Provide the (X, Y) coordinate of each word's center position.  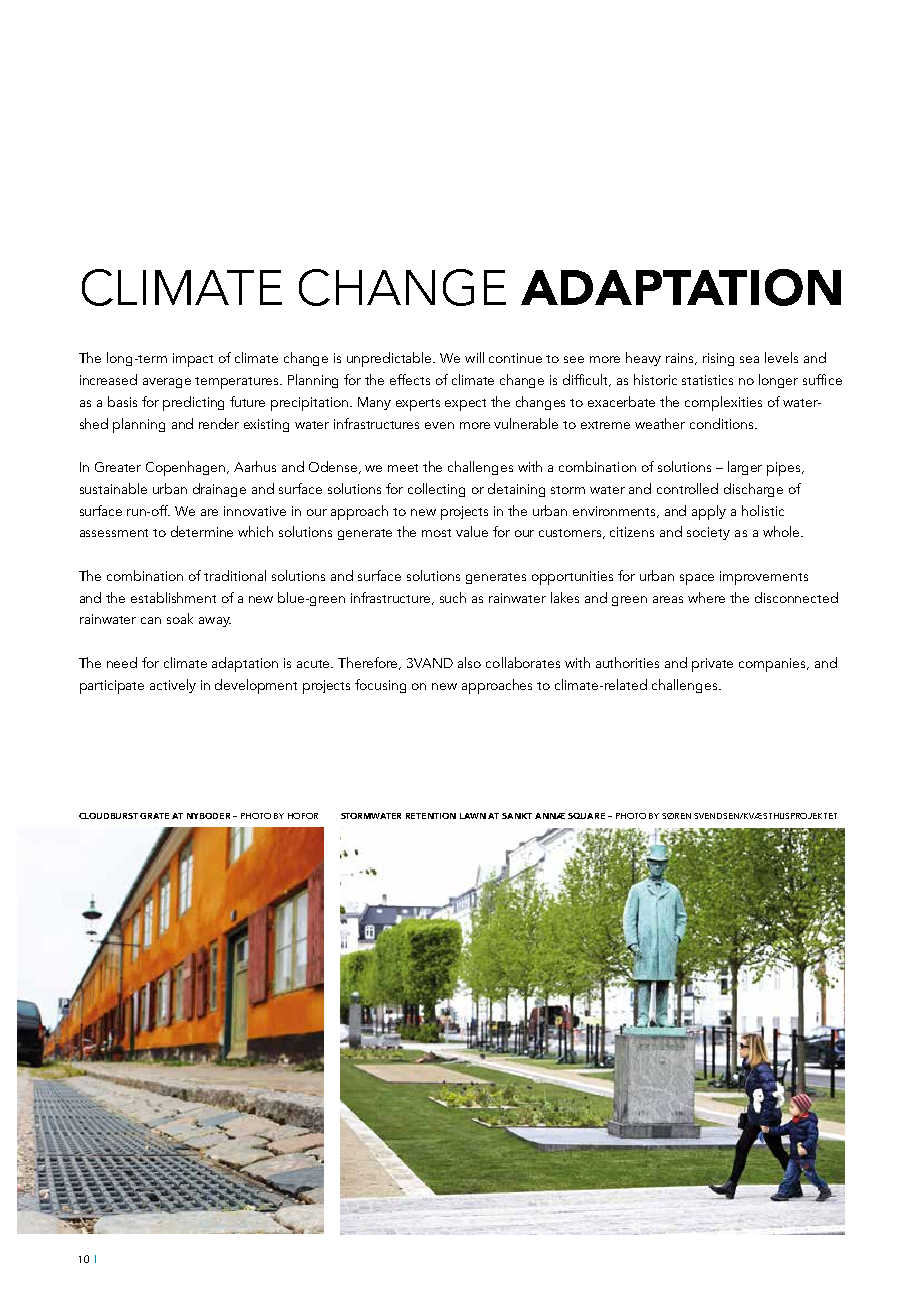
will (474, 357)
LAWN (473, 816)
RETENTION (431, 816)
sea (749, 359)
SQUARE (586, 816)
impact (193, 360)
